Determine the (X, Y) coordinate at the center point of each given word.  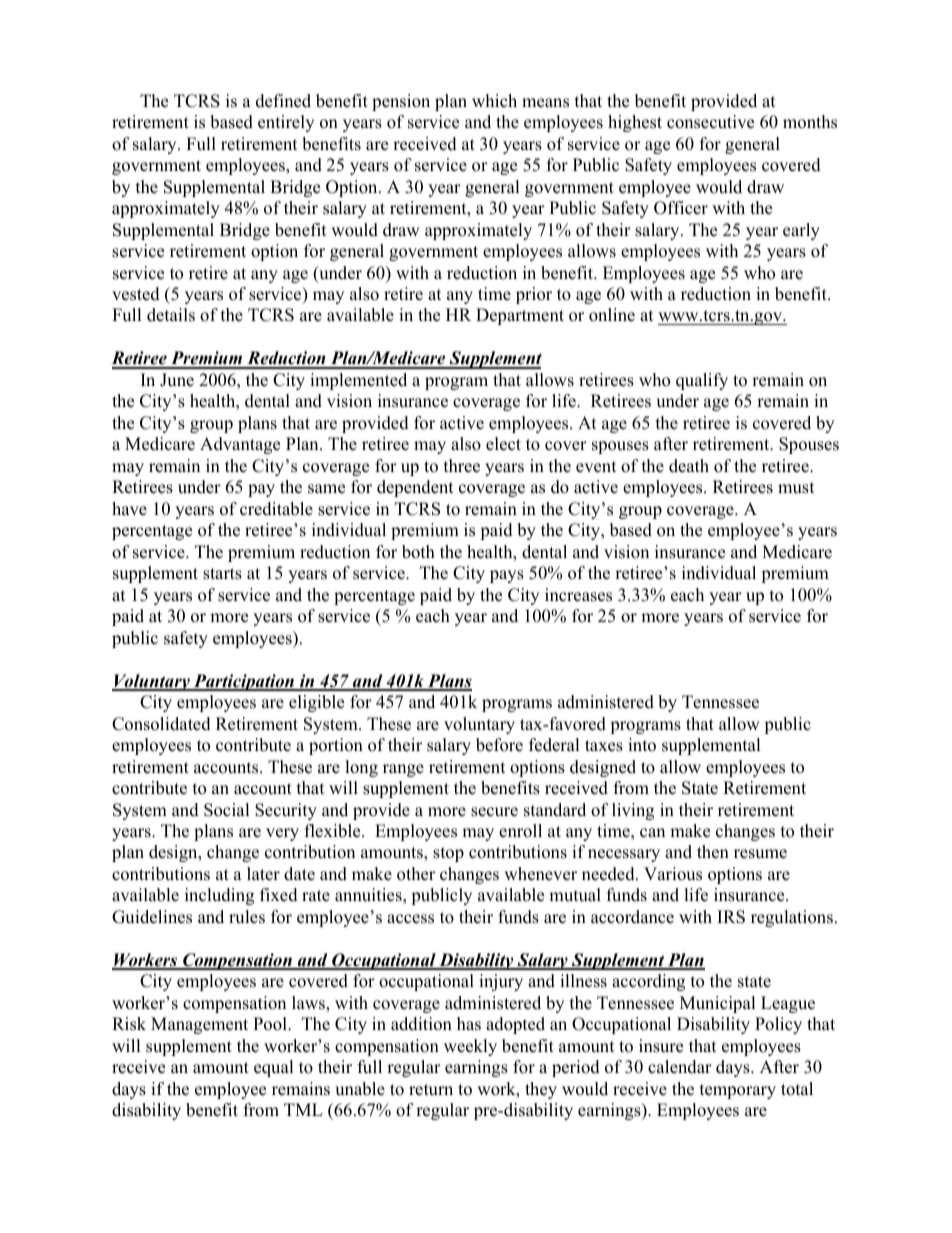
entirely (286, 123)
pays (507, 576)
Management (199, 1025)
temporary (738, 1091)
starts (222, 574)
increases (578, 595)
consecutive (710, 122)
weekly (470, 1047)
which (494, 101)
